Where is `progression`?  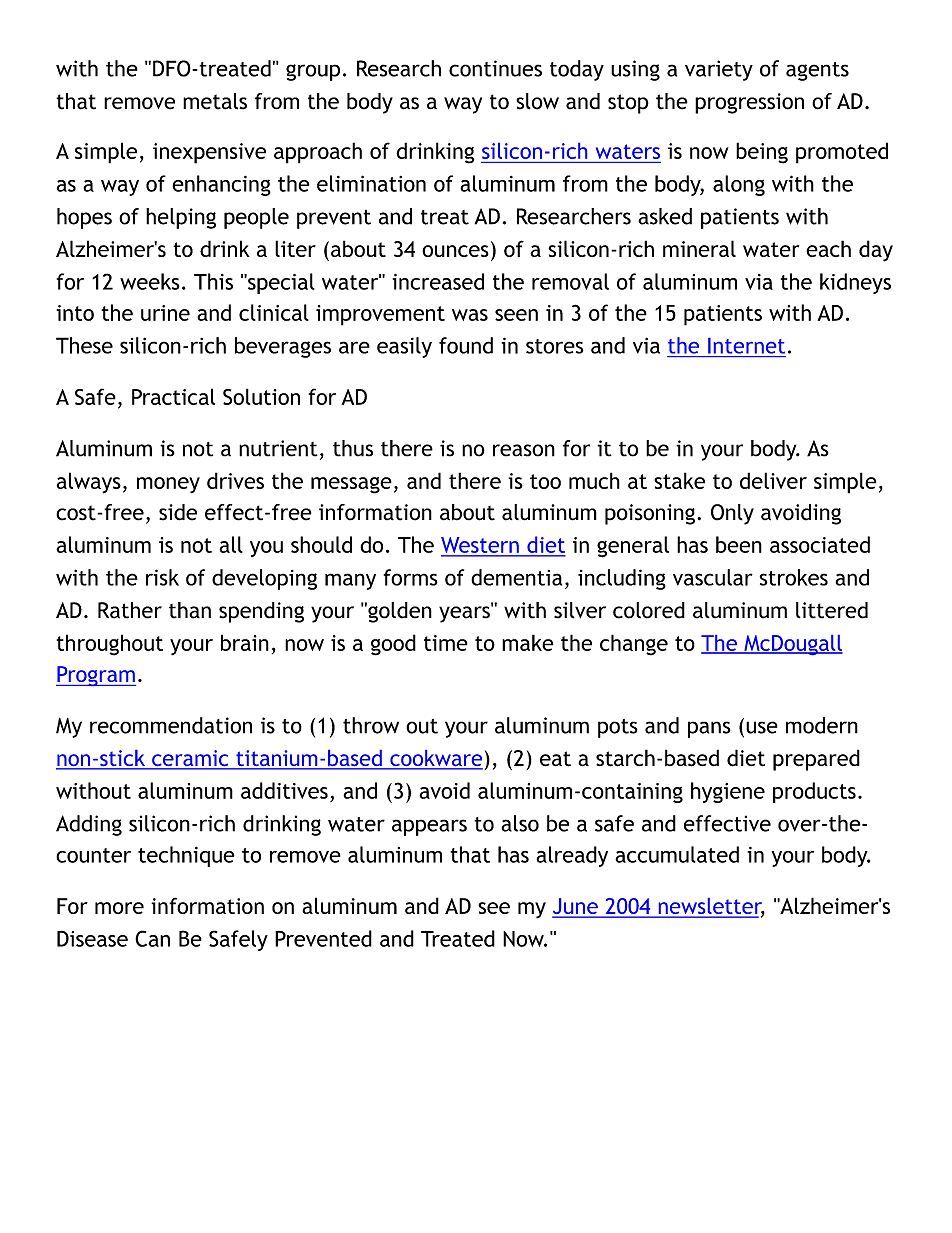
progression is located at coordinates (749, 103).
